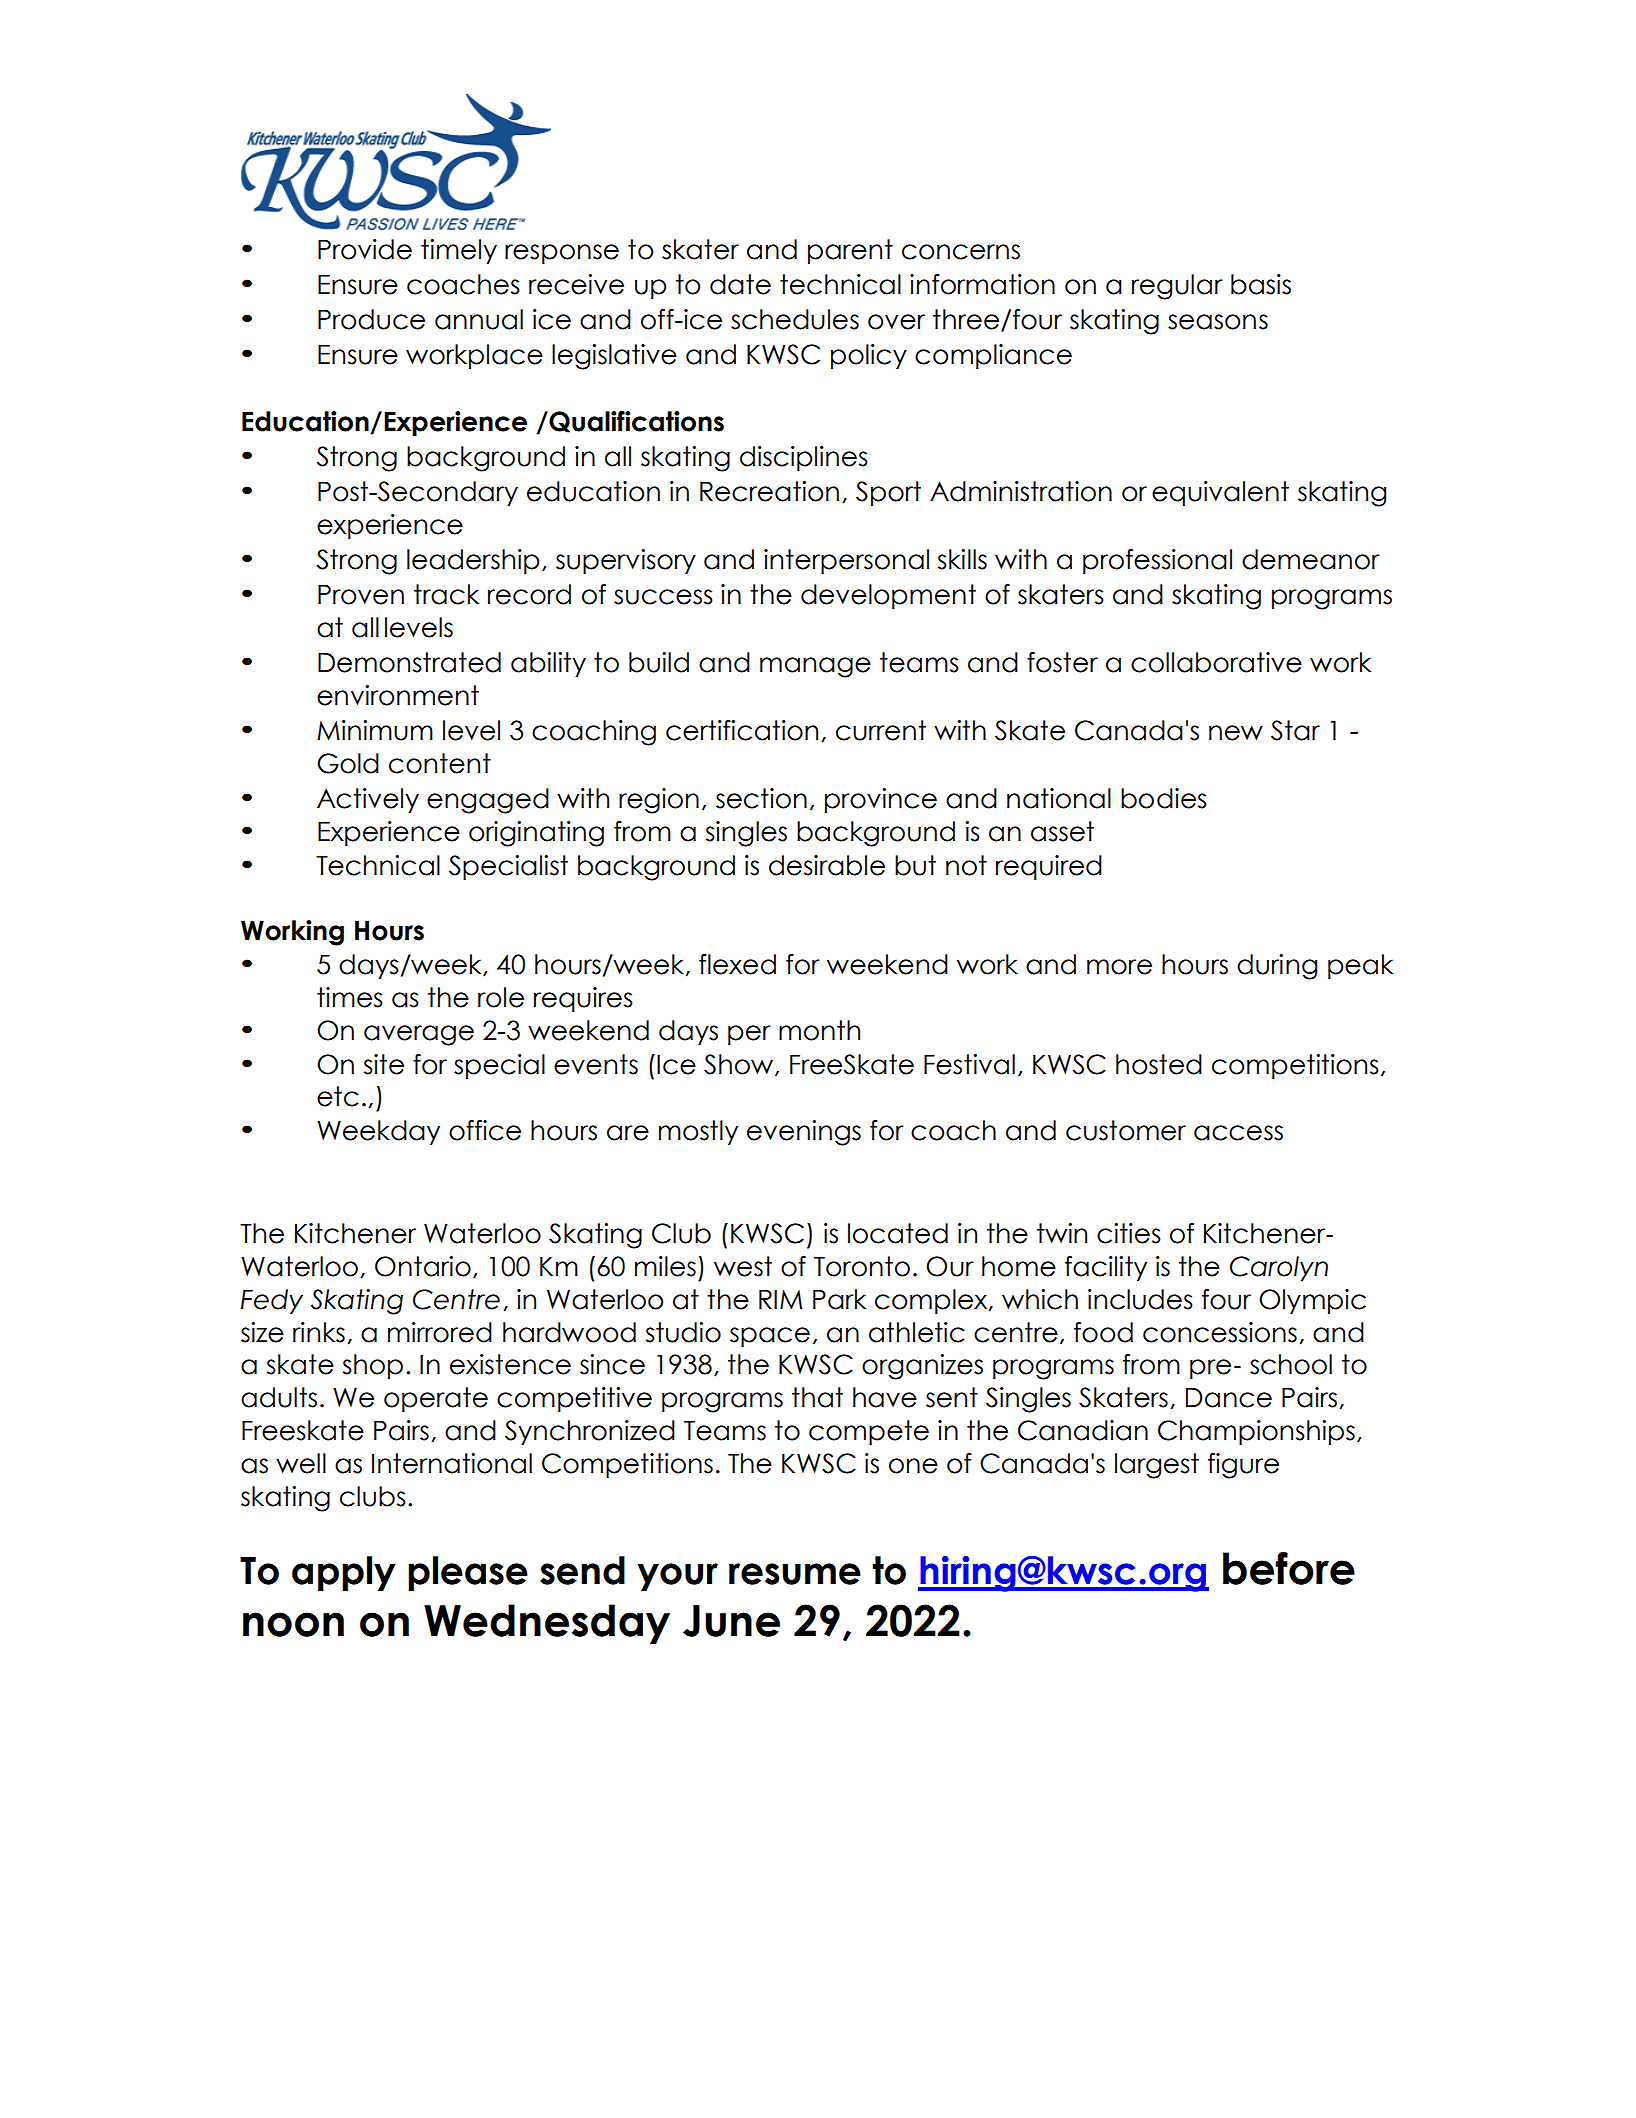  I want to click on Proven, so click(361, 595).
